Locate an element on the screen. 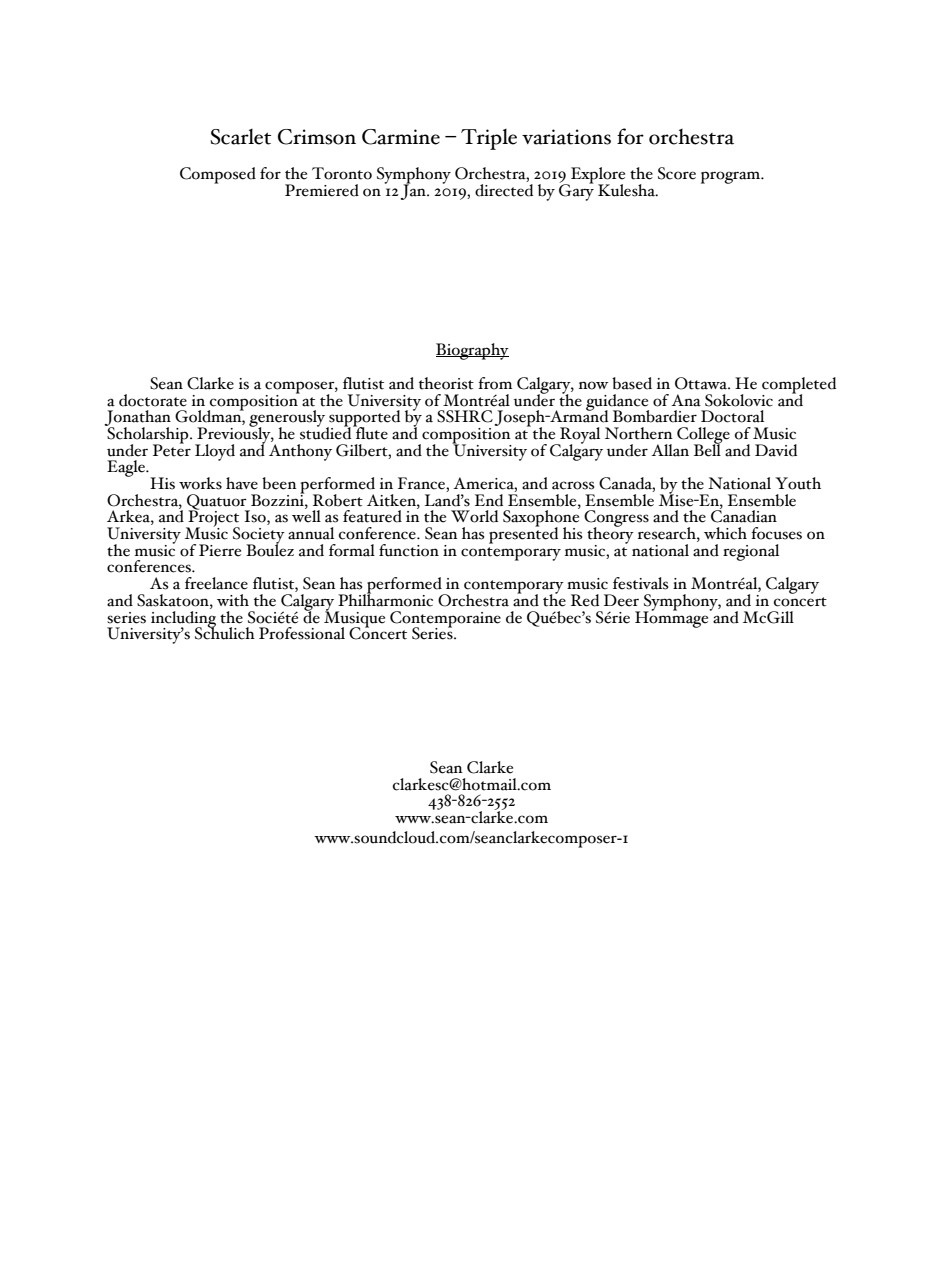 The width and height of the screenshot is (944, 1288). Jan is located at coordinates (414, 191).
